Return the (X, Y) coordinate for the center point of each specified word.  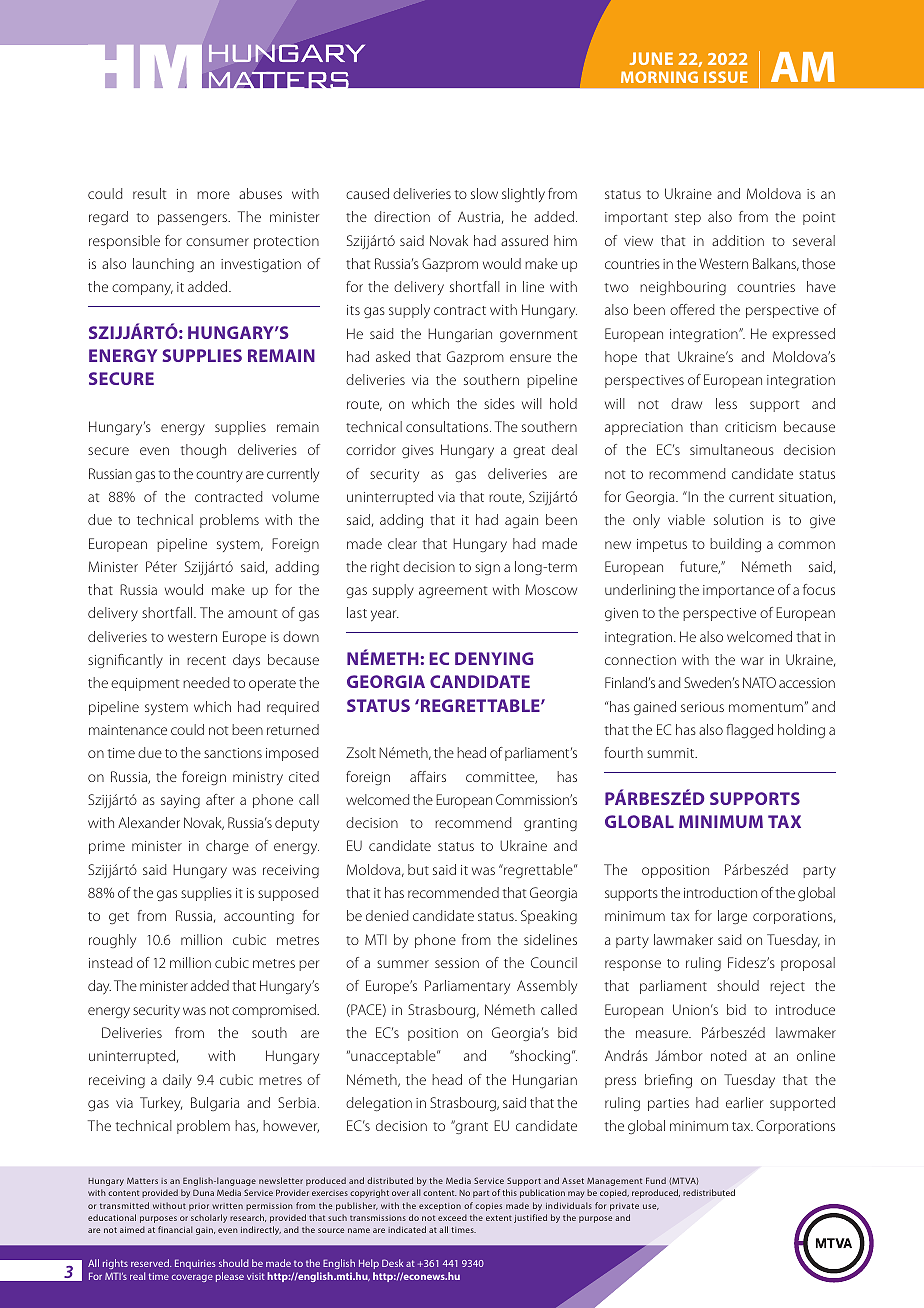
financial (175, 1229)
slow (484, 193)
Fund (656, 1180)
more (213, 195)
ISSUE (726, 77)
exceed (452, 1217)
